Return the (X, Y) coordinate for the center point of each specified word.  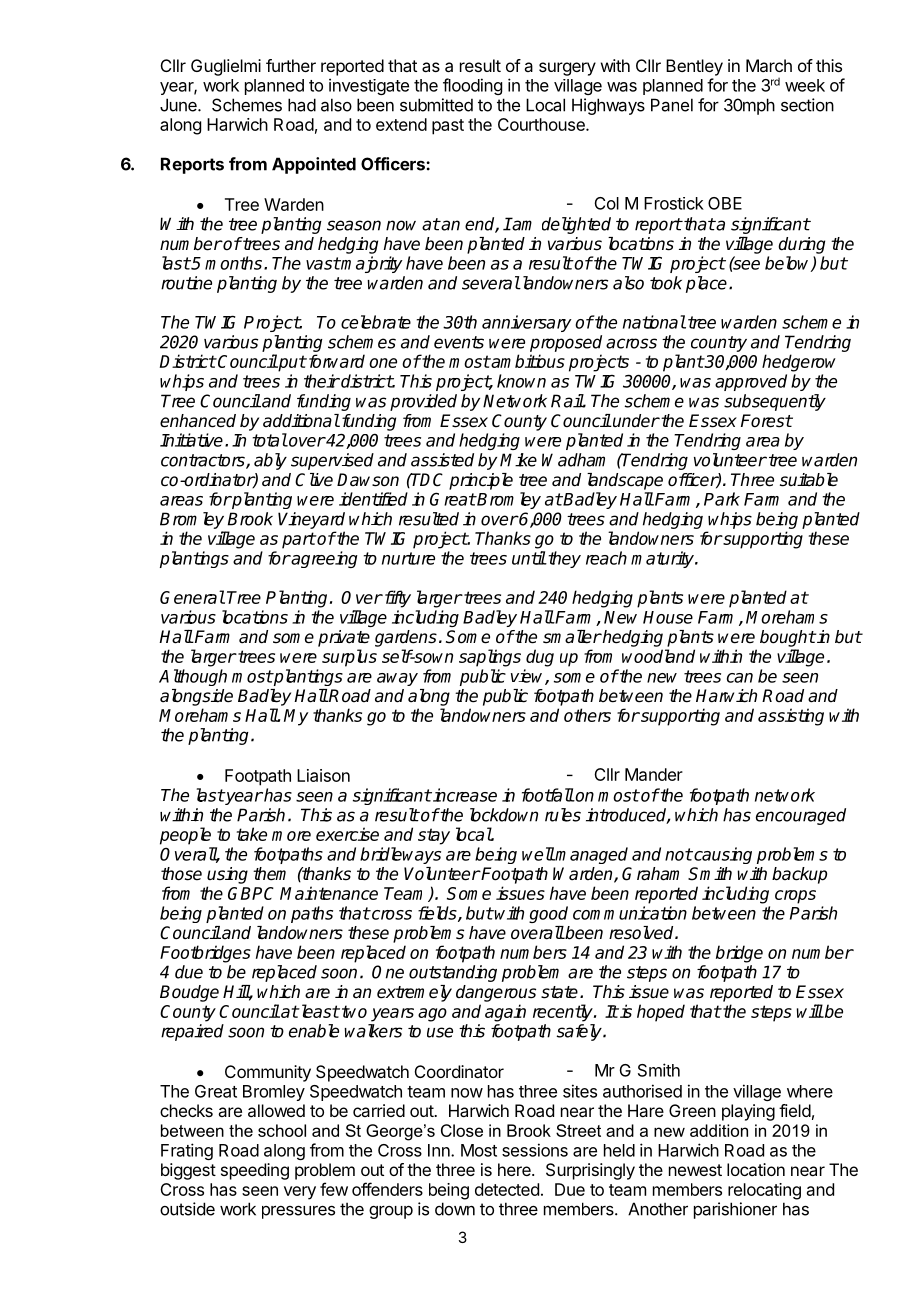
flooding (472, 86)
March (769, 65)
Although (193, 677)
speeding (255, 1171)
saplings (490, 658)
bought (788, 638)
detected (507, 1189)
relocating (764, 1191)
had (302, 105)
